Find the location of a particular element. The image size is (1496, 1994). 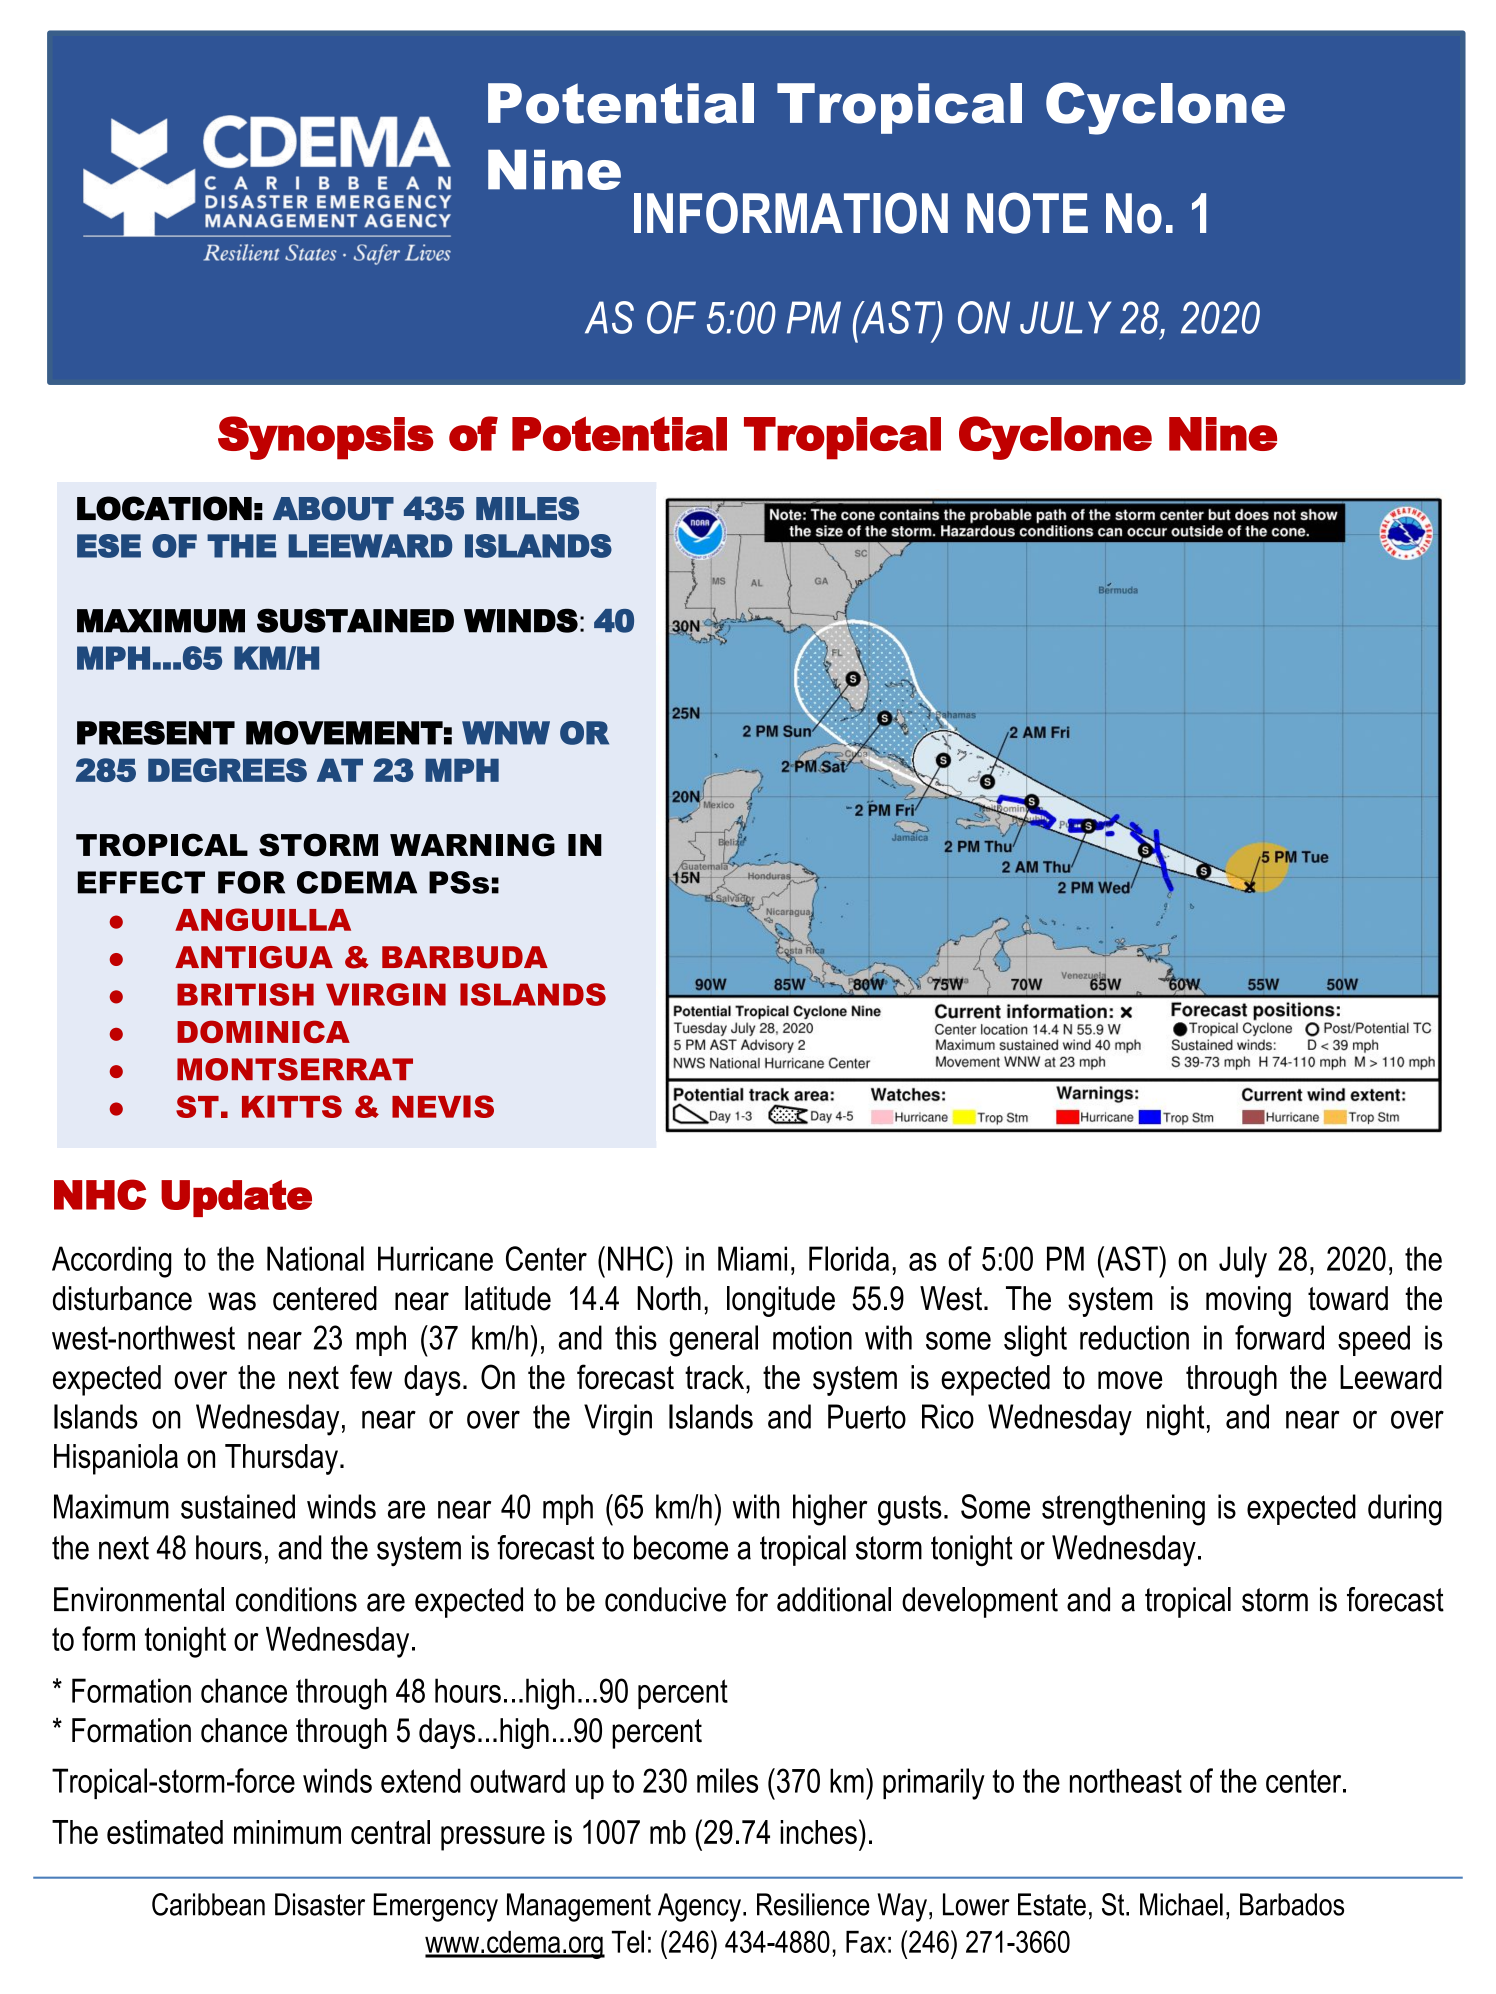

moving is located at coordinates (1248, 1301).
